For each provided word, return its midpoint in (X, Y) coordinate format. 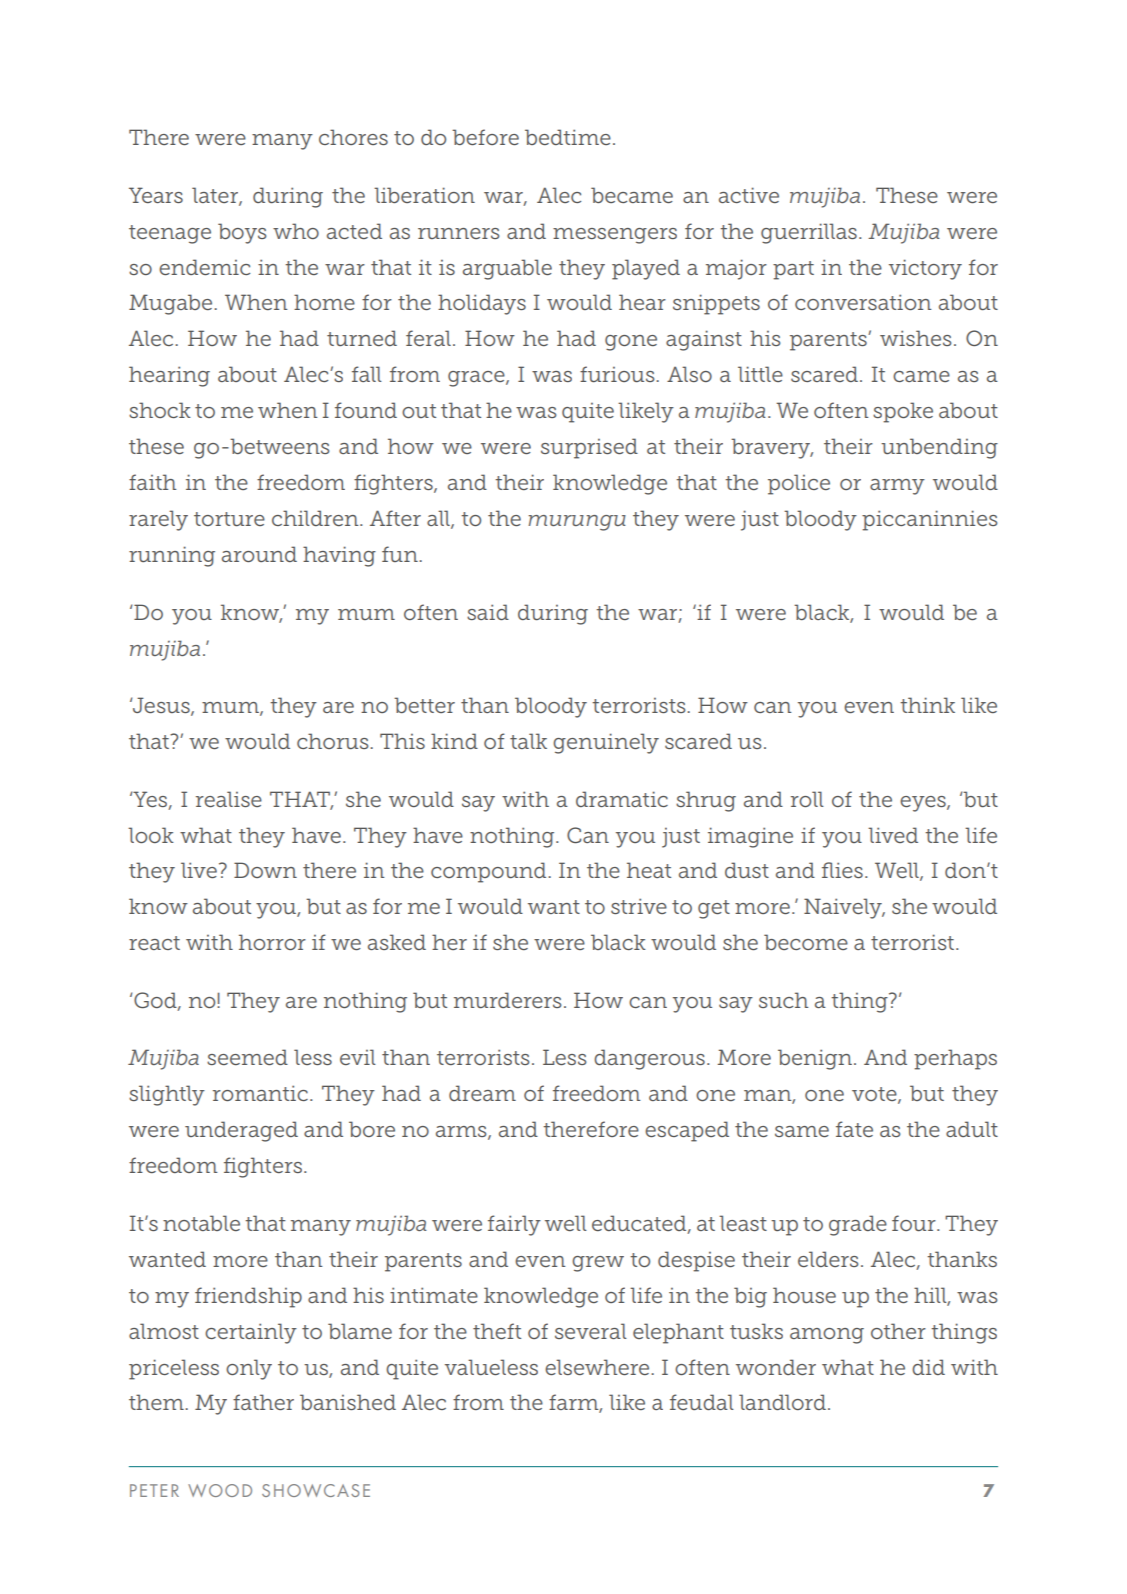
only (249, 1369)
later (216, 196)
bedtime (568, 137)
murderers (507, 1000)
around (259, 554)
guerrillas (809, 233)
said (488, 612)
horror (272, 942)
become (806, 942)
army (897, 487)
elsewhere (598, 1367)
